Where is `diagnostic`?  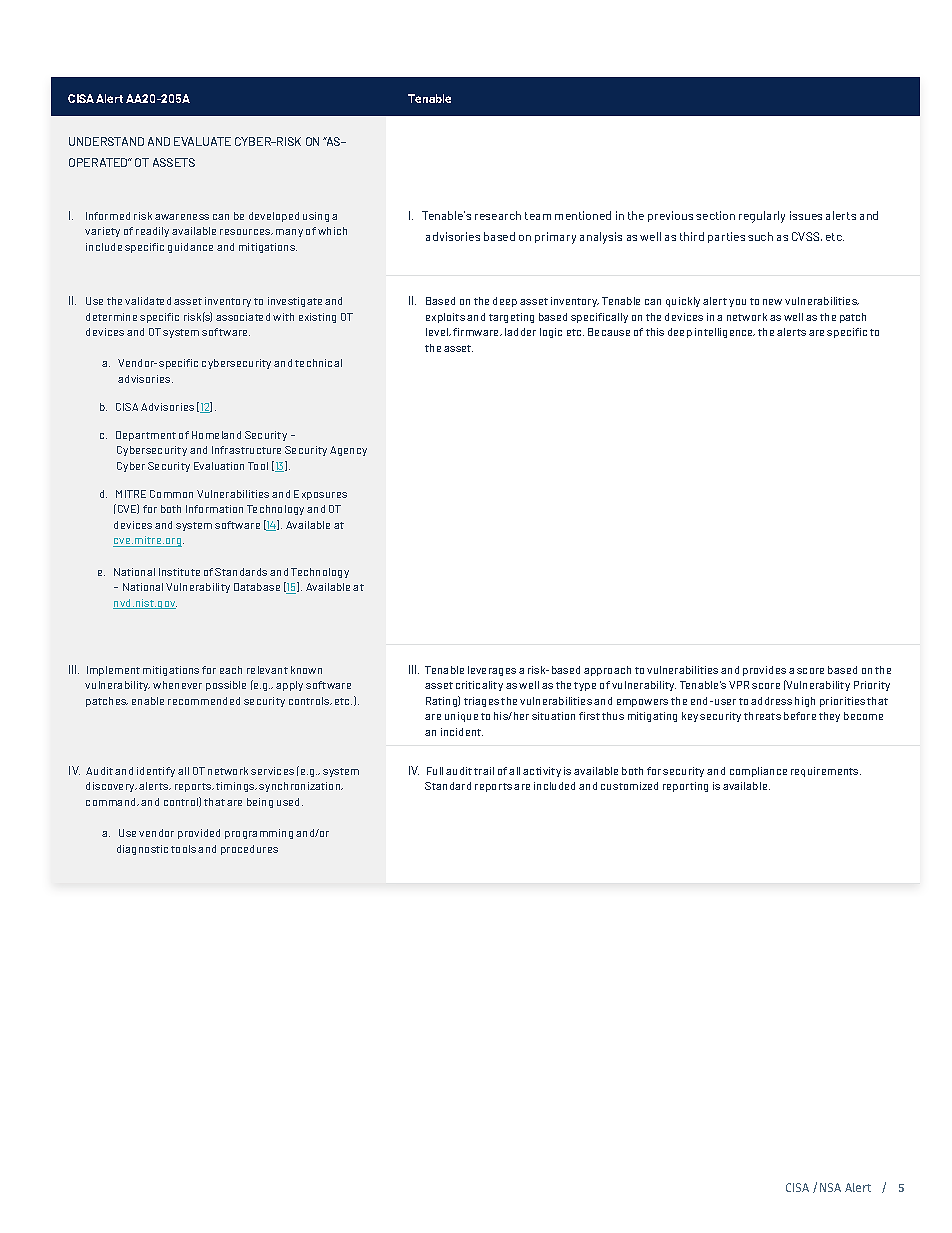
diagnostic is located at coordinates (142, 850).
